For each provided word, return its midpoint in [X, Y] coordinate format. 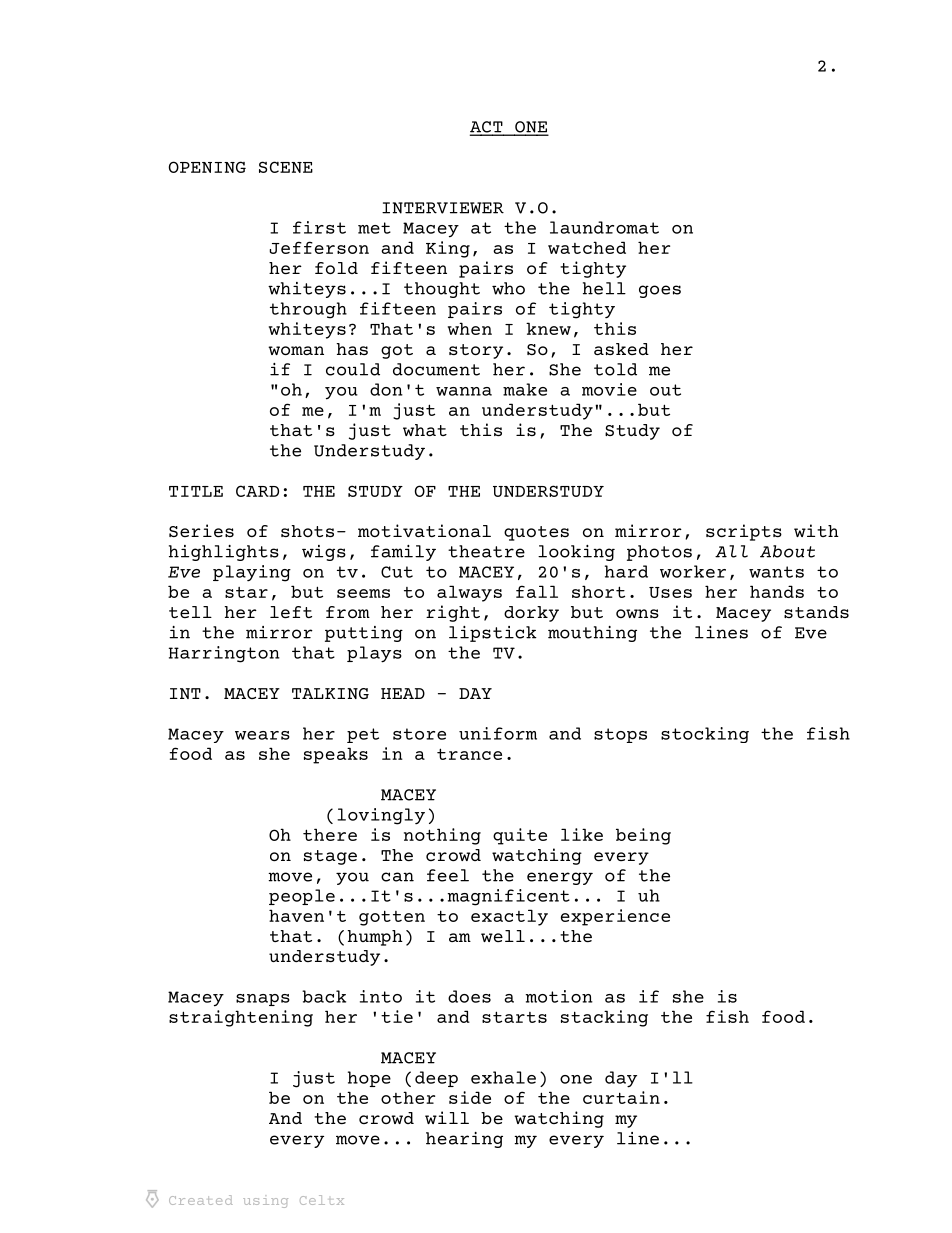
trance [469, 754]
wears [262, 735]
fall [537, 591]
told [615, 369]
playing [252, 573]
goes [660, 291]
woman [296, 350]
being [643, 836]
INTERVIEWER [443, 208]
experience [615, 917]
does [469, 996]
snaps [263, 1000]
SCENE [286, 167]
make [525, 389]
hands [777, 591]
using [265, 1201]
